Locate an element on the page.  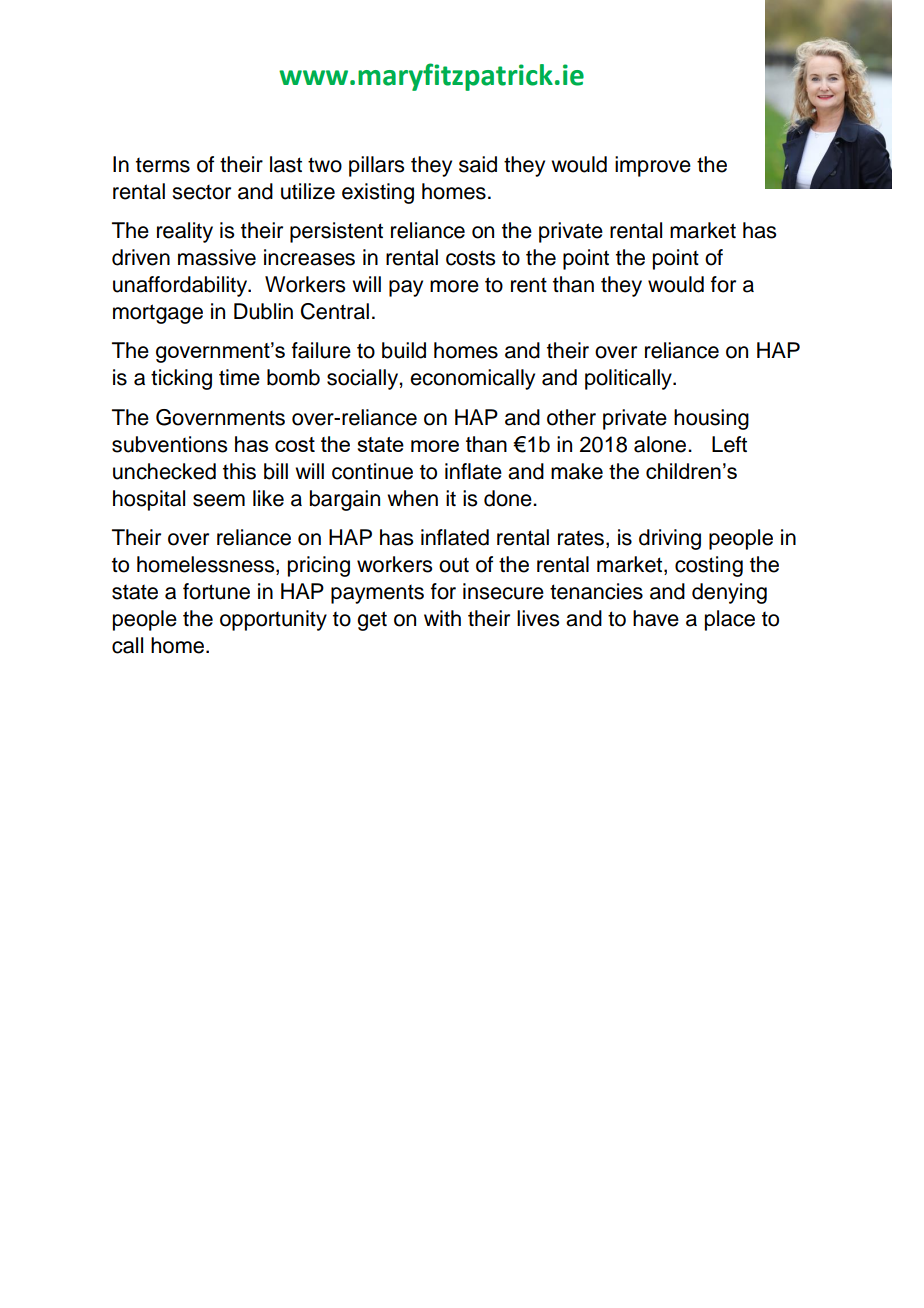
improve is located at coordinates (653, 166).
